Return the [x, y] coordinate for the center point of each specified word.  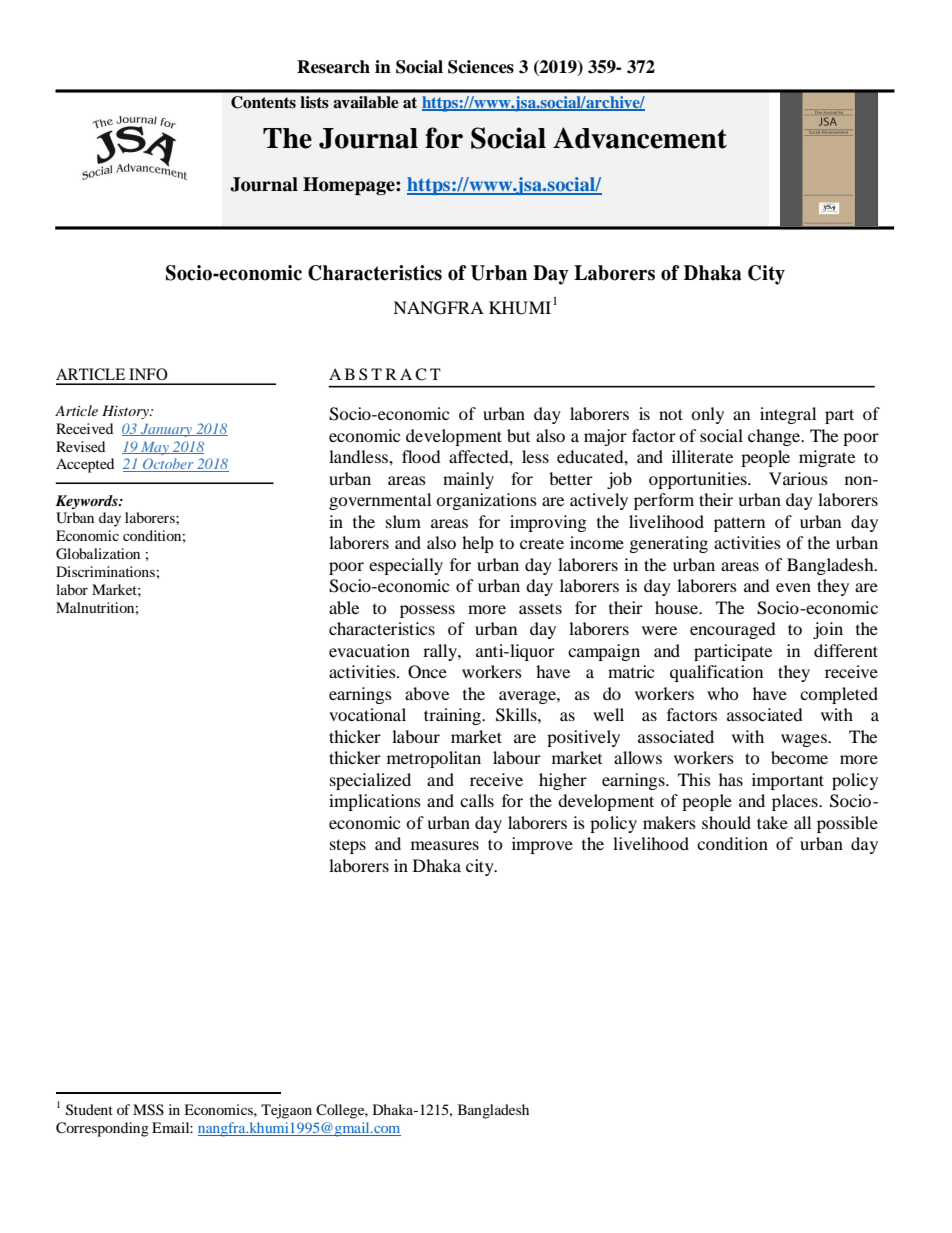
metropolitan [434, 759]
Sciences [481, 67]
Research [333, 67]
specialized [370, 781]
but [518, 435]
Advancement [640, 138]
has [731, 779]
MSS [148, 1110]
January [166, 430]
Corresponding [102, 1129]
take [772, 822]
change [775, 437]
